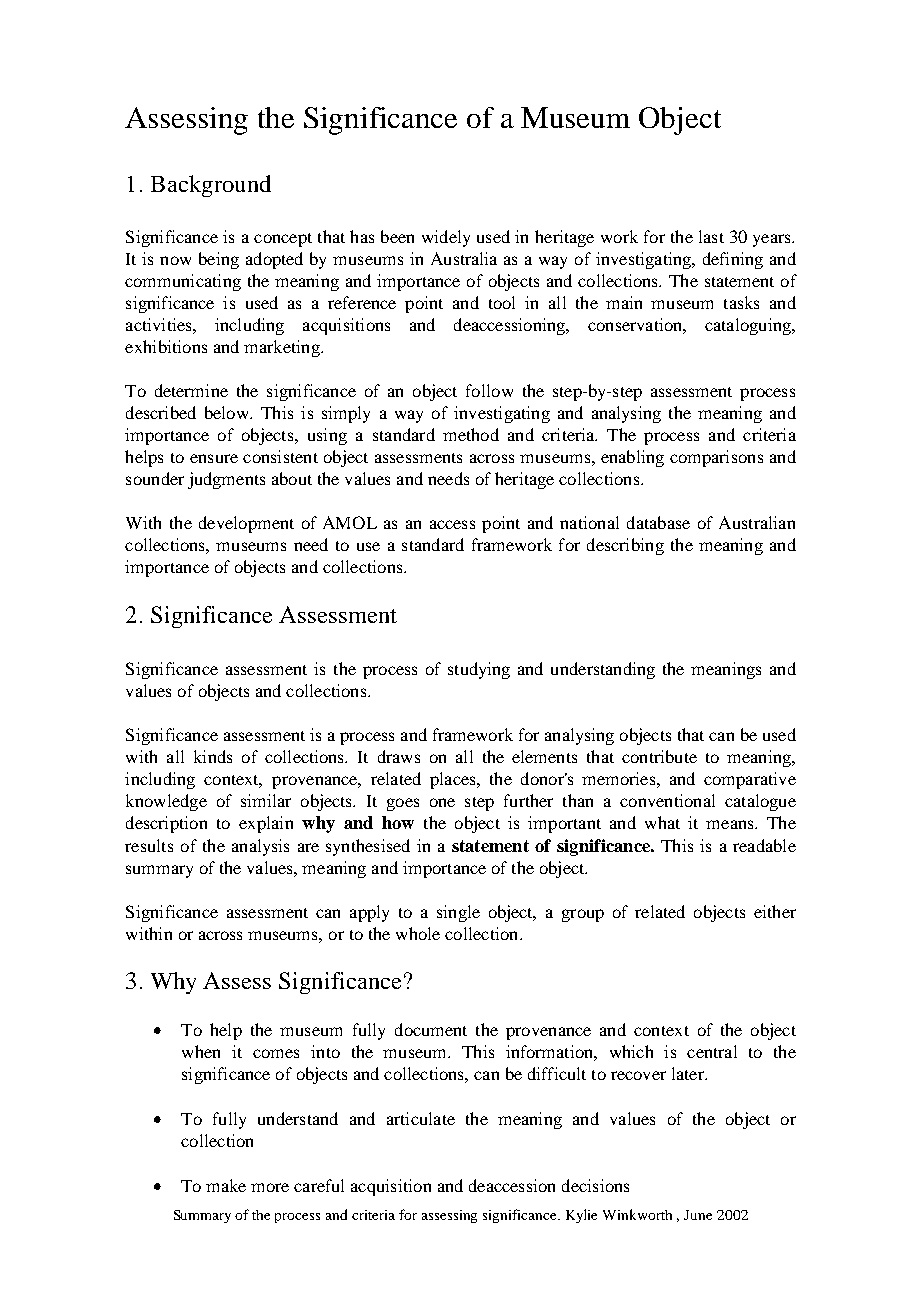 This screenshot has height=1307, width=924. I want to click on last, so click(711, 236).
